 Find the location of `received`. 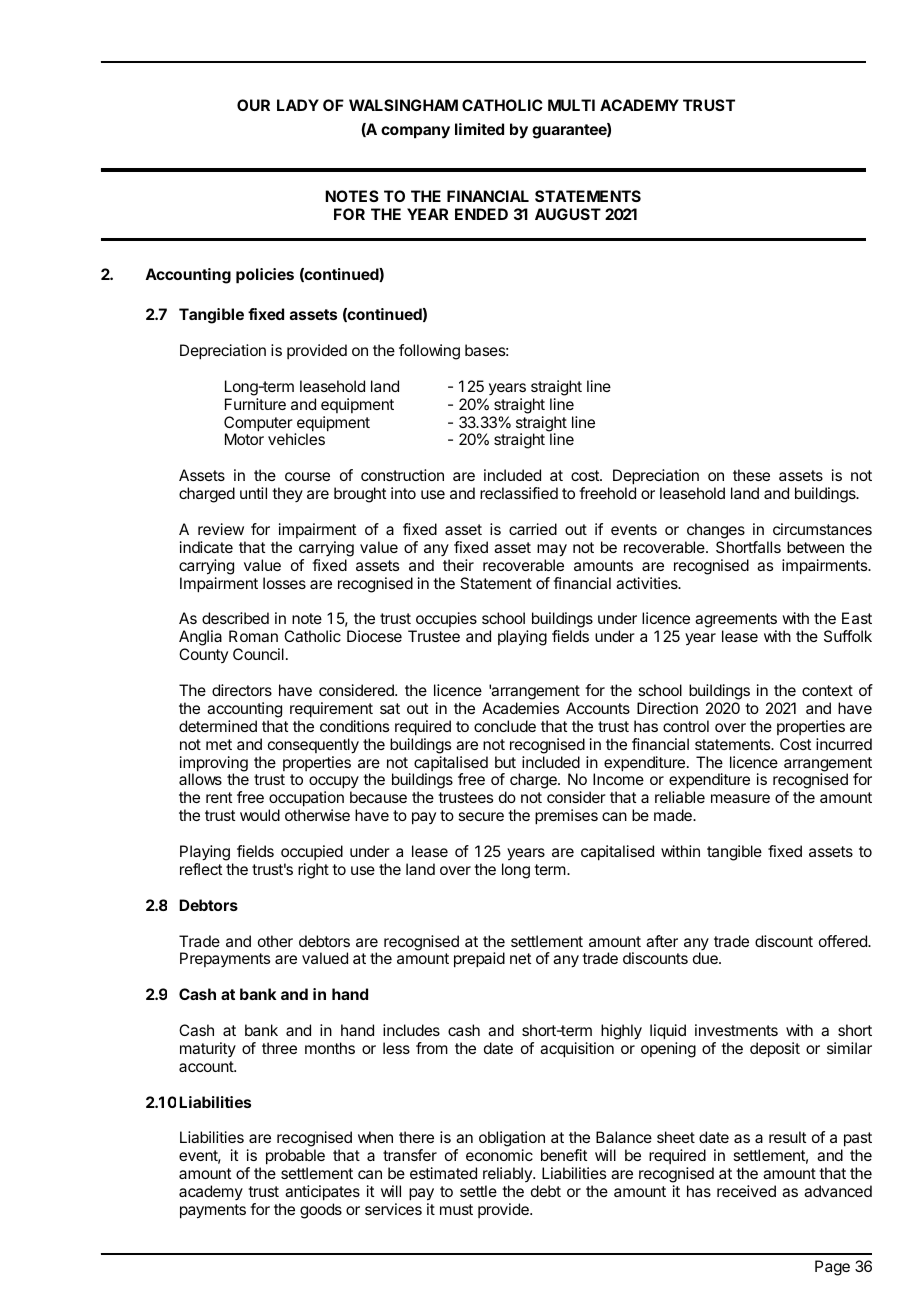

received is located at coordinates (746, 1191).
